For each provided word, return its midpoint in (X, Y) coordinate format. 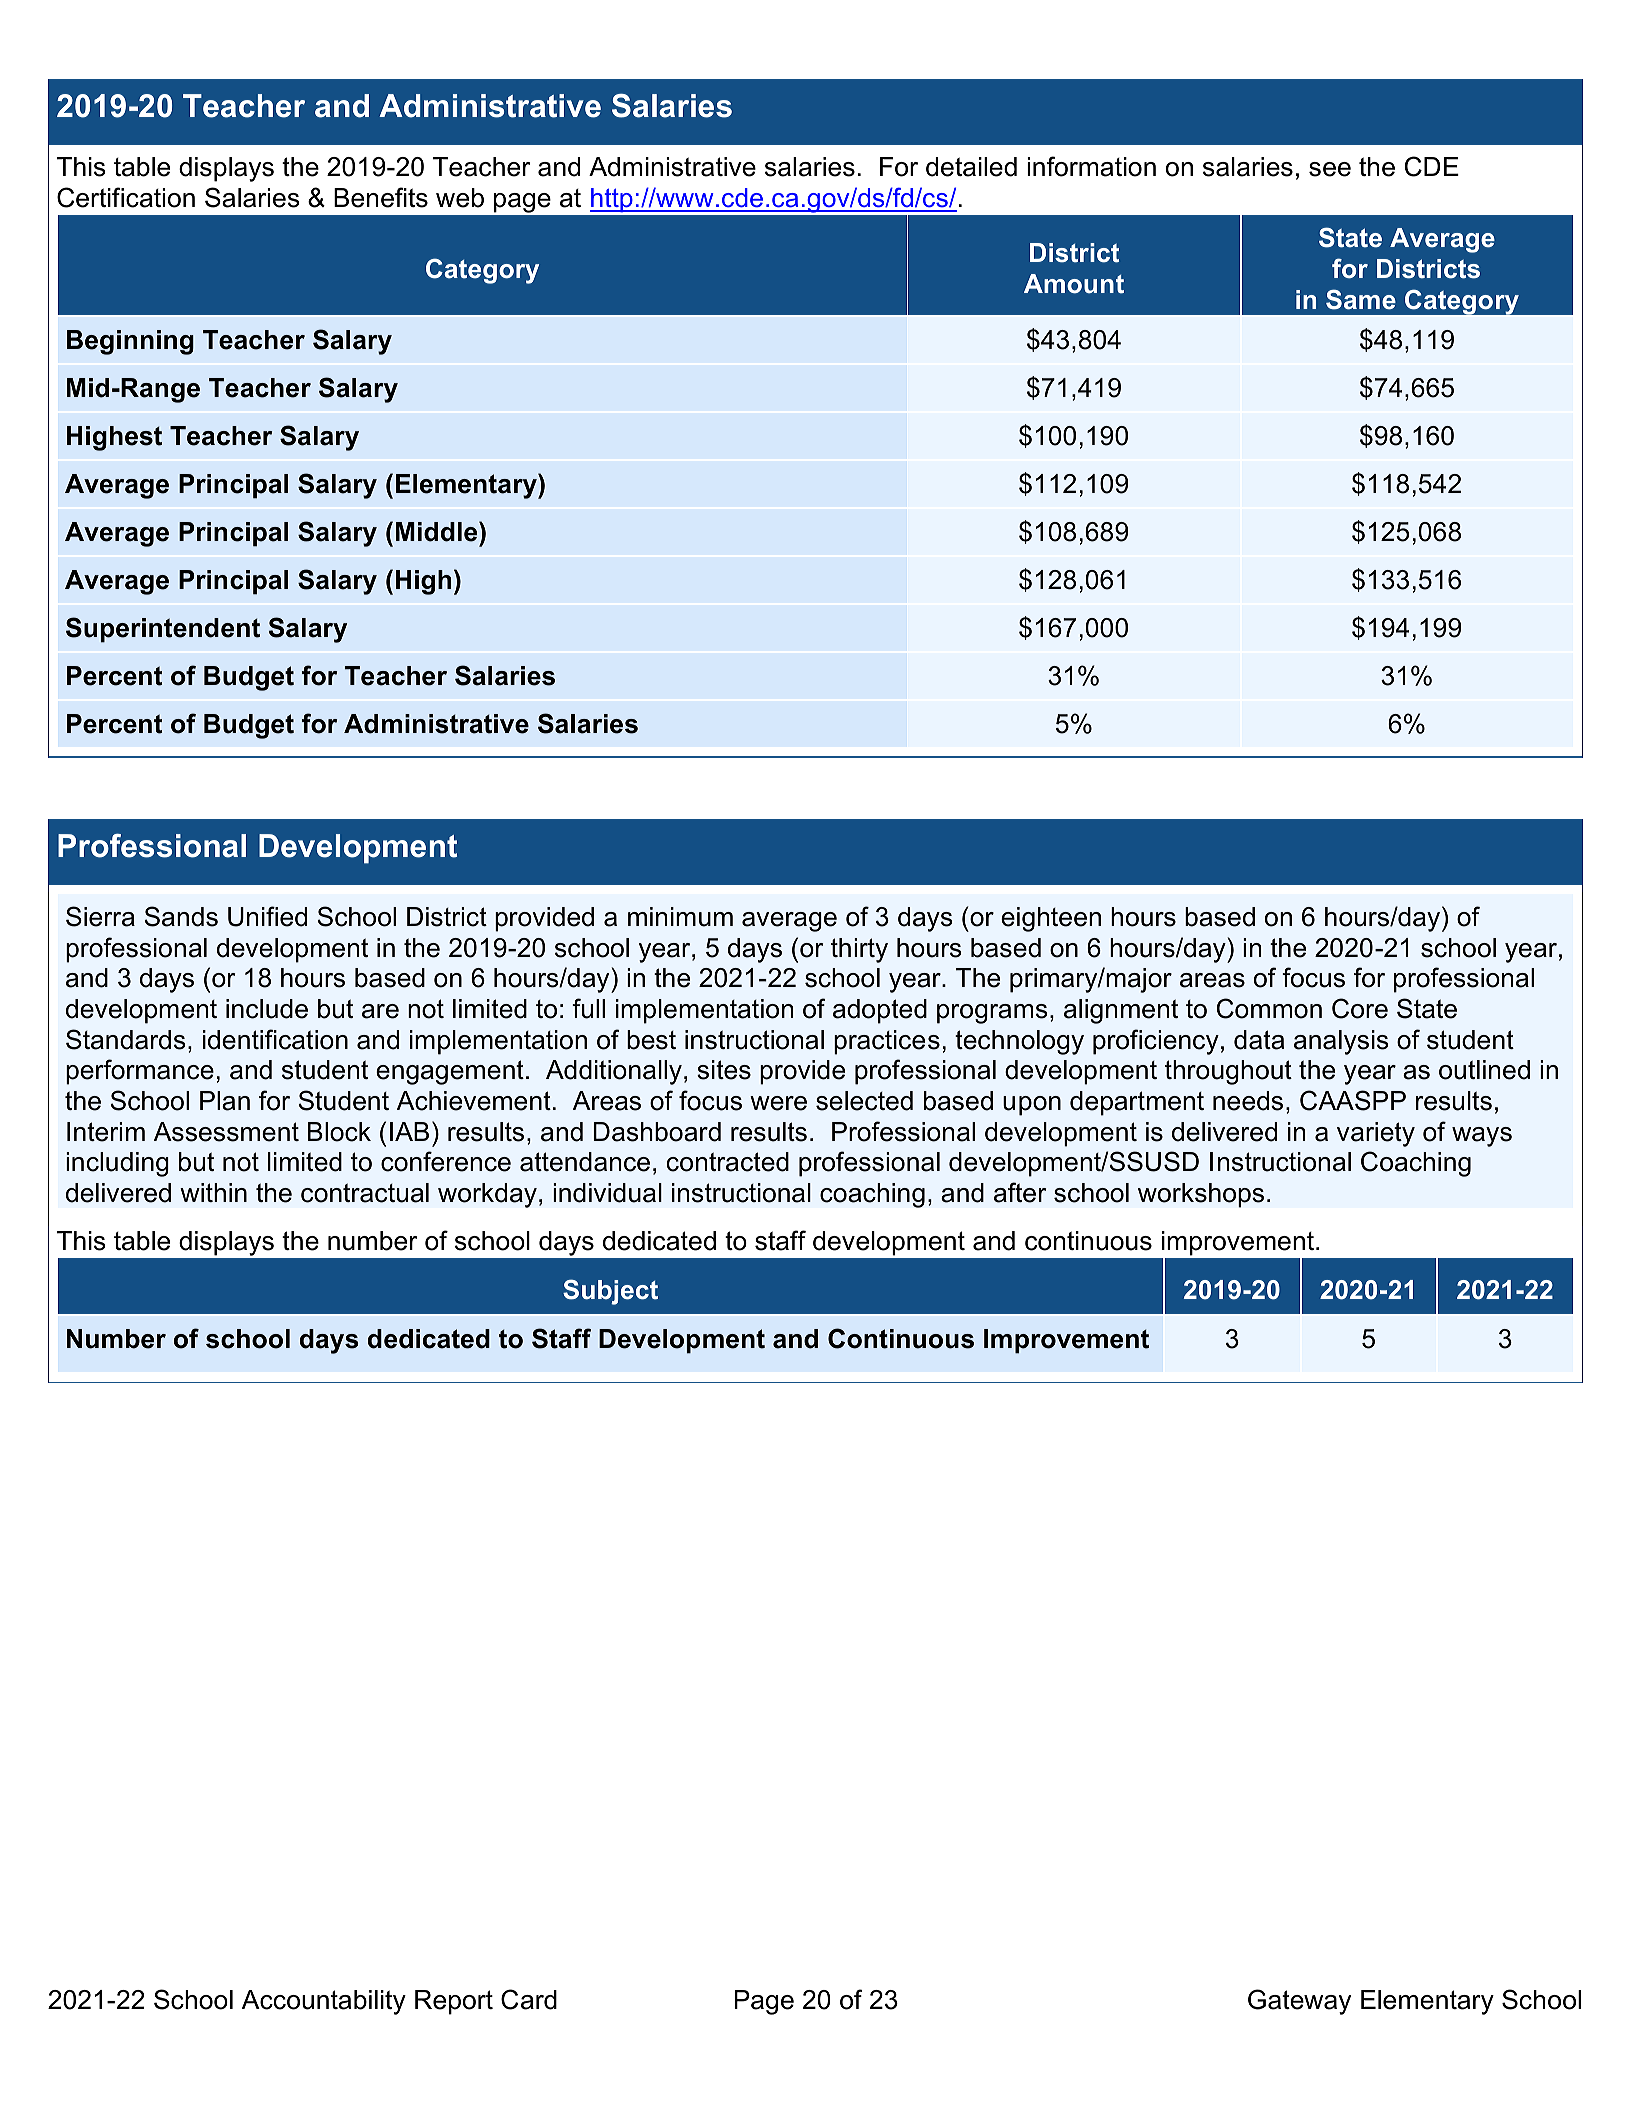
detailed (971, 167)
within (213, 1192)
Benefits (381, 197)
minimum (680, 917)
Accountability (324, 2002)
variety (1376, 1134)
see (1330, 169)
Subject (610, 1292)
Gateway (1299, 2002)
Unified (267, 916)
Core (1360, 1008)
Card (529, 1999)
